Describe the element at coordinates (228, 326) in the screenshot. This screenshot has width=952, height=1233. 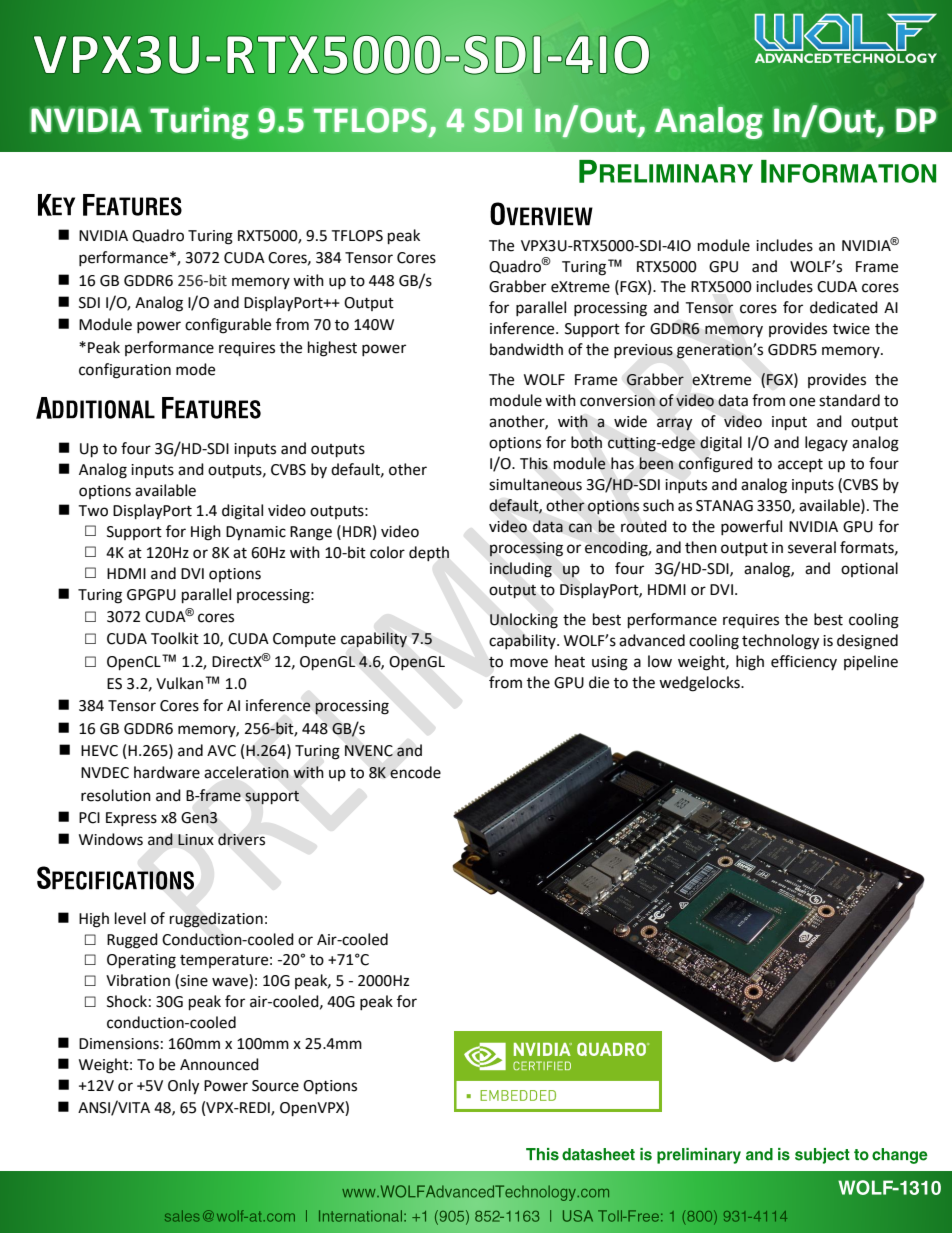
I see `configurable` at that location.
